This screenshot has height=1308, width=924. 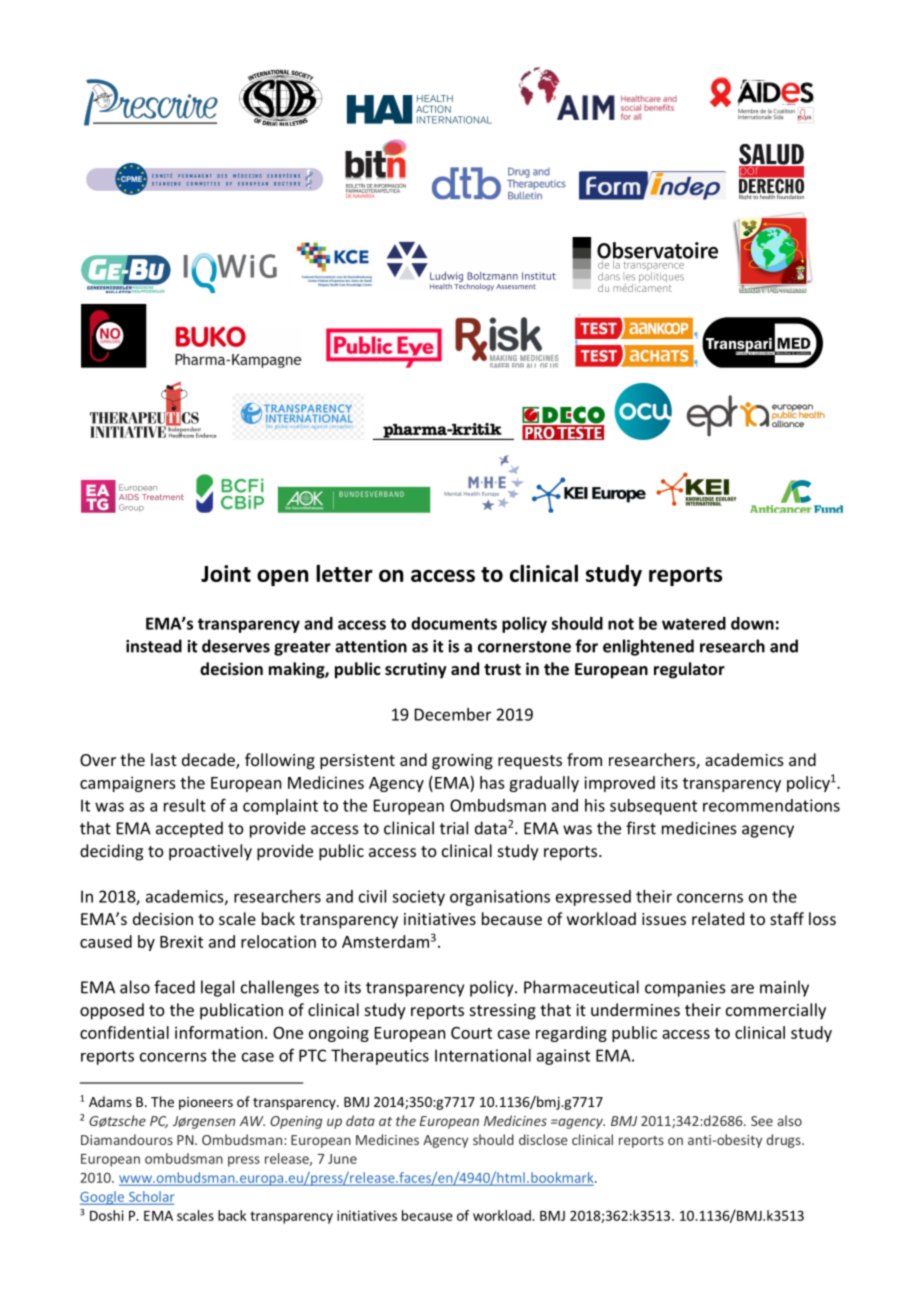 What do you see at coordinates (454, 623) in the screenshot?
I see `documents` at bounding box center [454, 623].
